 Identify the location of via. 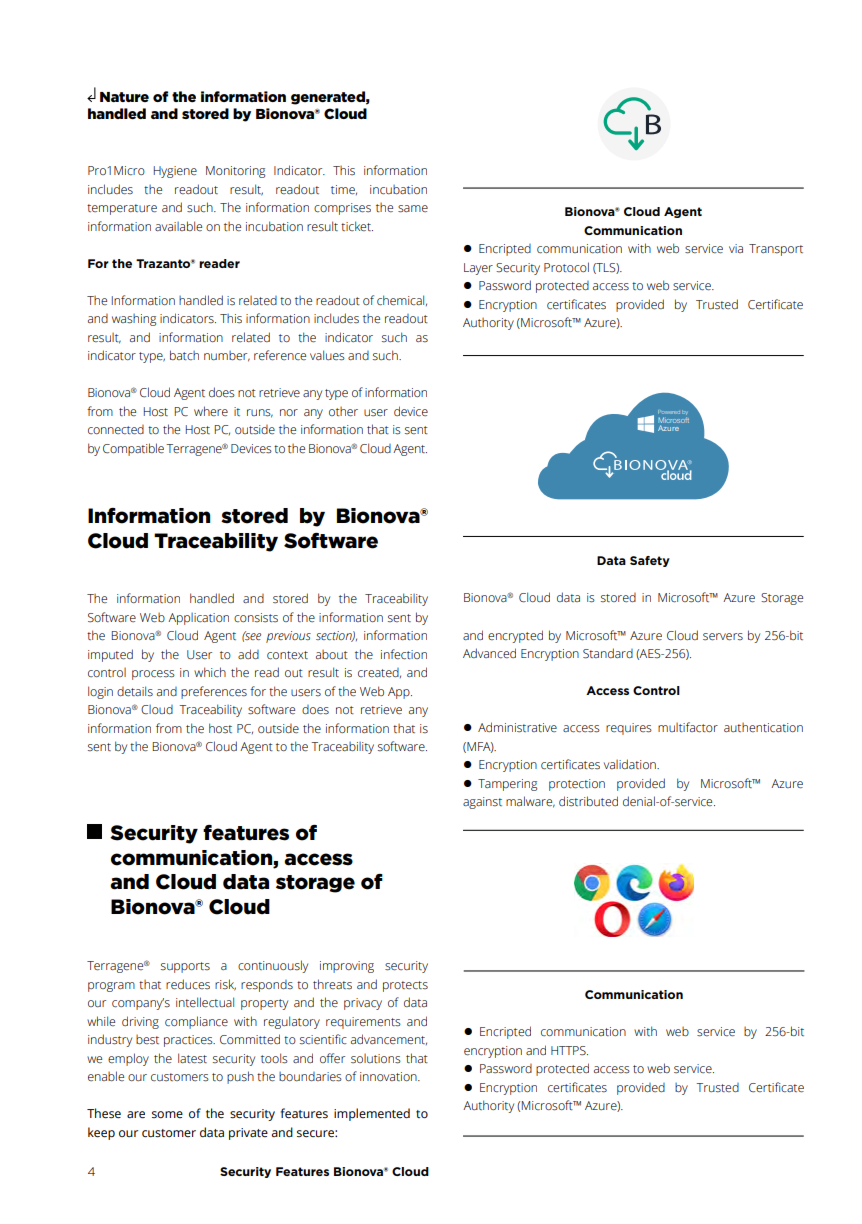
(736, 248).
